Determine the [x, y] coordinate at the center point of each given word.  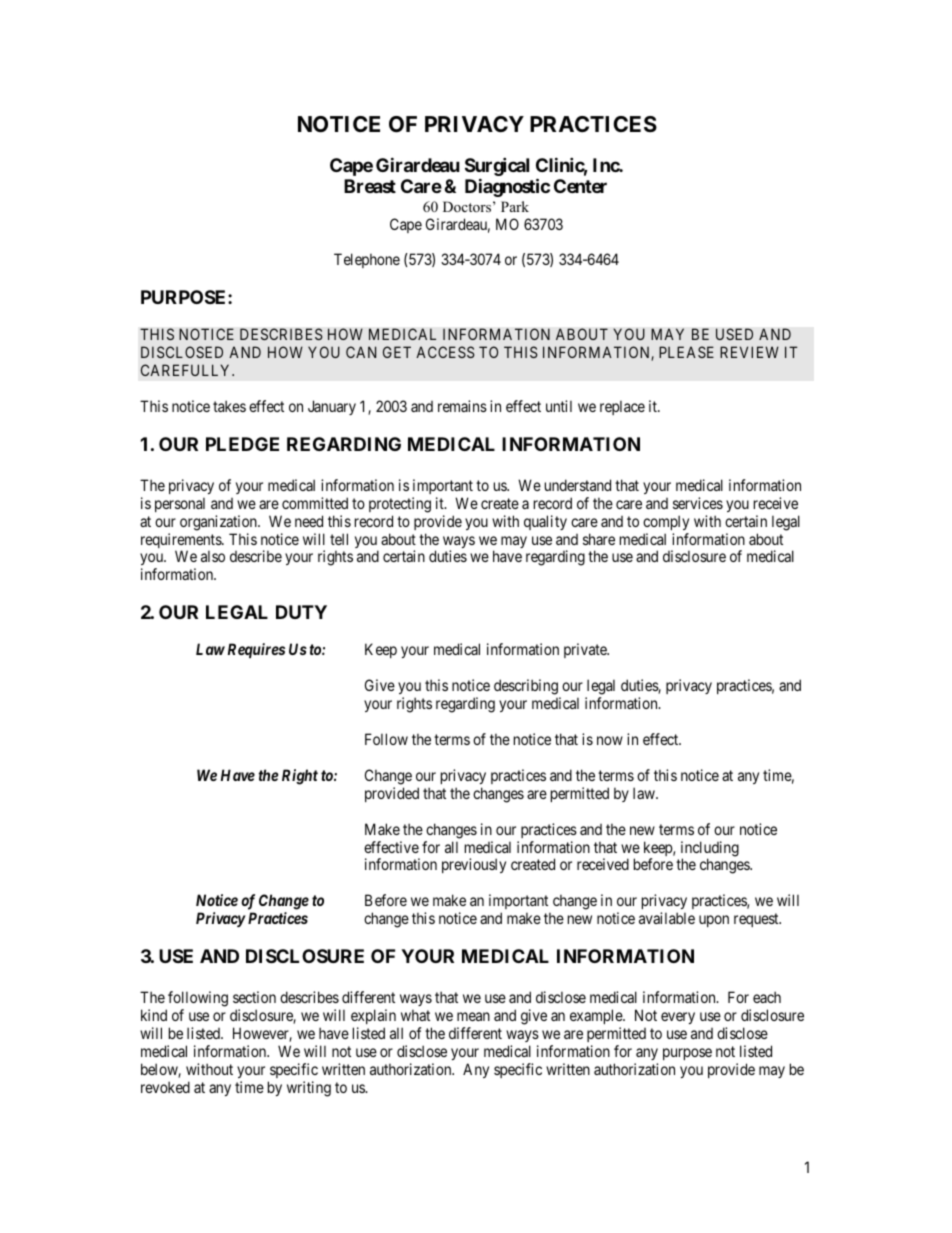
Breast [370, 186]
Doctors [468, 206]
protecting [400, 505]
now [610, 740]
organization [219, 523]
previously [474, 865]
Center [580, 186]
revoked [165, 1087]
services [698, 503]
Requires [256, 650]
